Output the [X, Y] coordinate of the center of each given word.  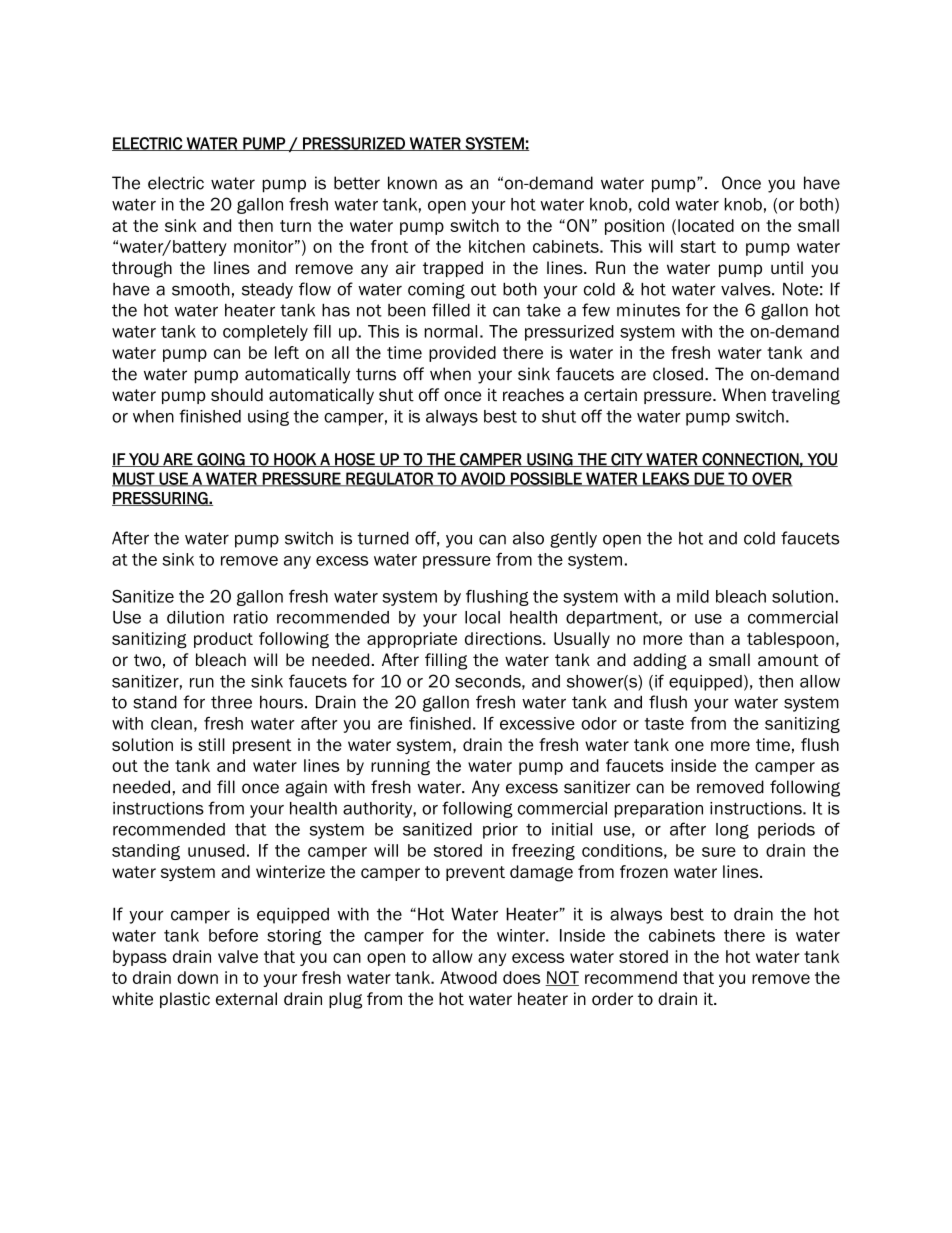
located [706, 225]
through [142, 269]
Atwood [468, 977]
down [197, 977]
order [612, 999]
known [412, 183]
